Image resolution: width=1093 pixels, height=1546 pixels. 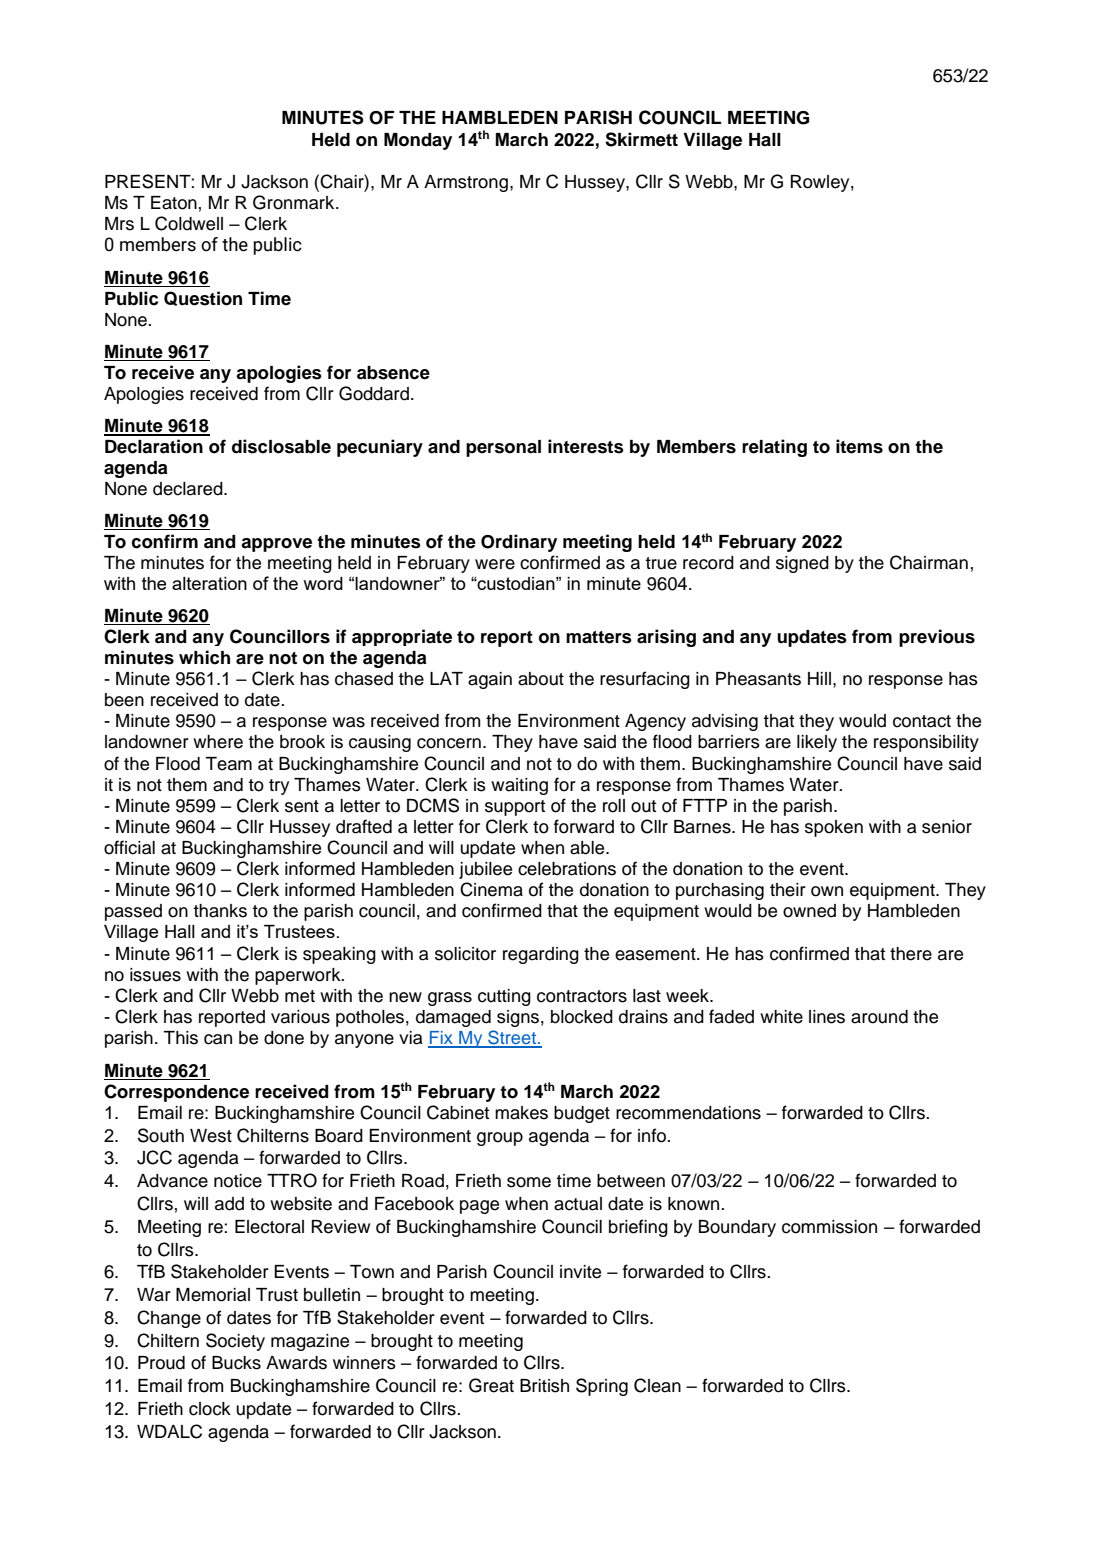 I want to click on Eaton, so click(x=174, y=203).
